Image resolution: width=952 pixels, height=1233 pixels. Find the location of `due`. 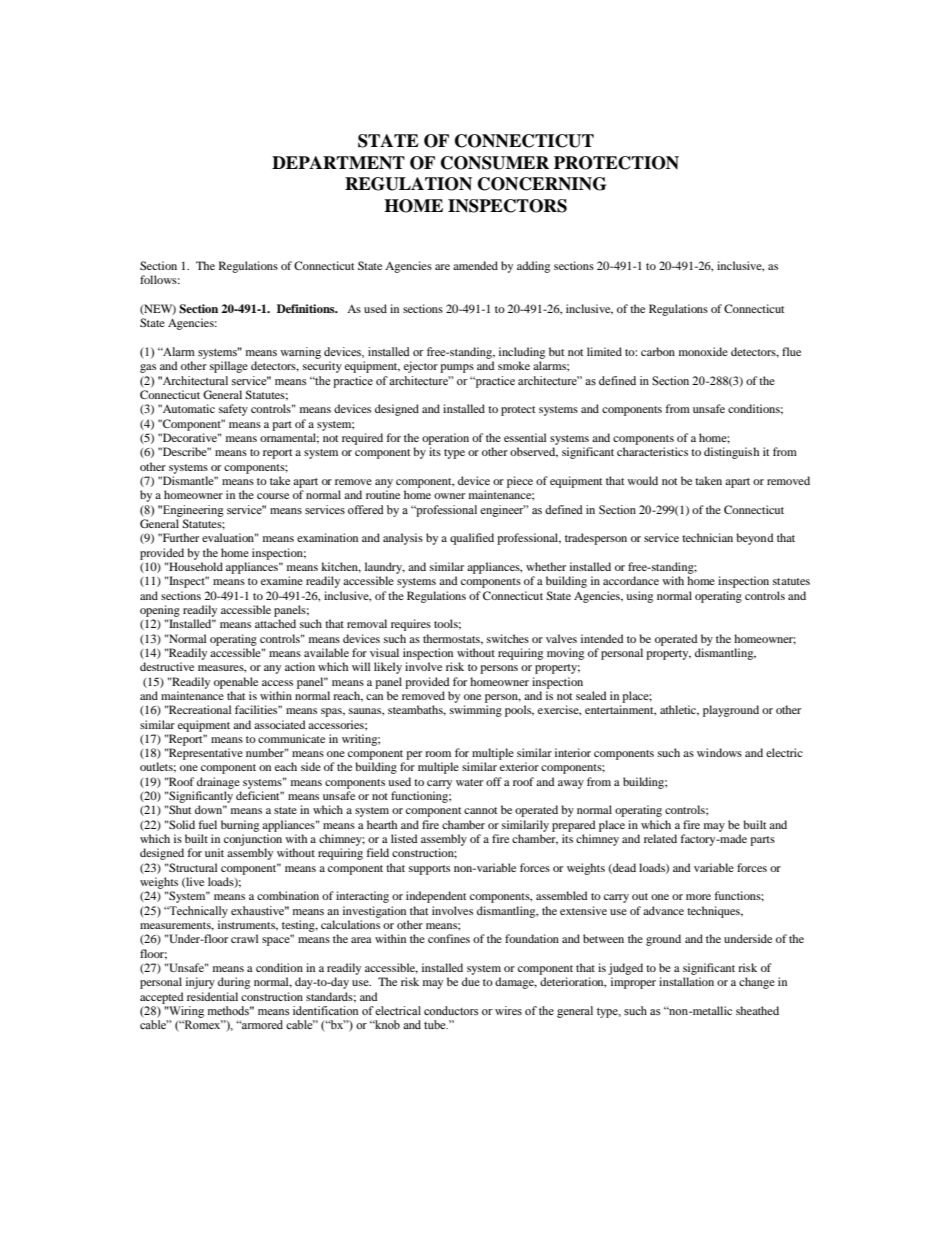

due is located at coordinates (471, 981).
